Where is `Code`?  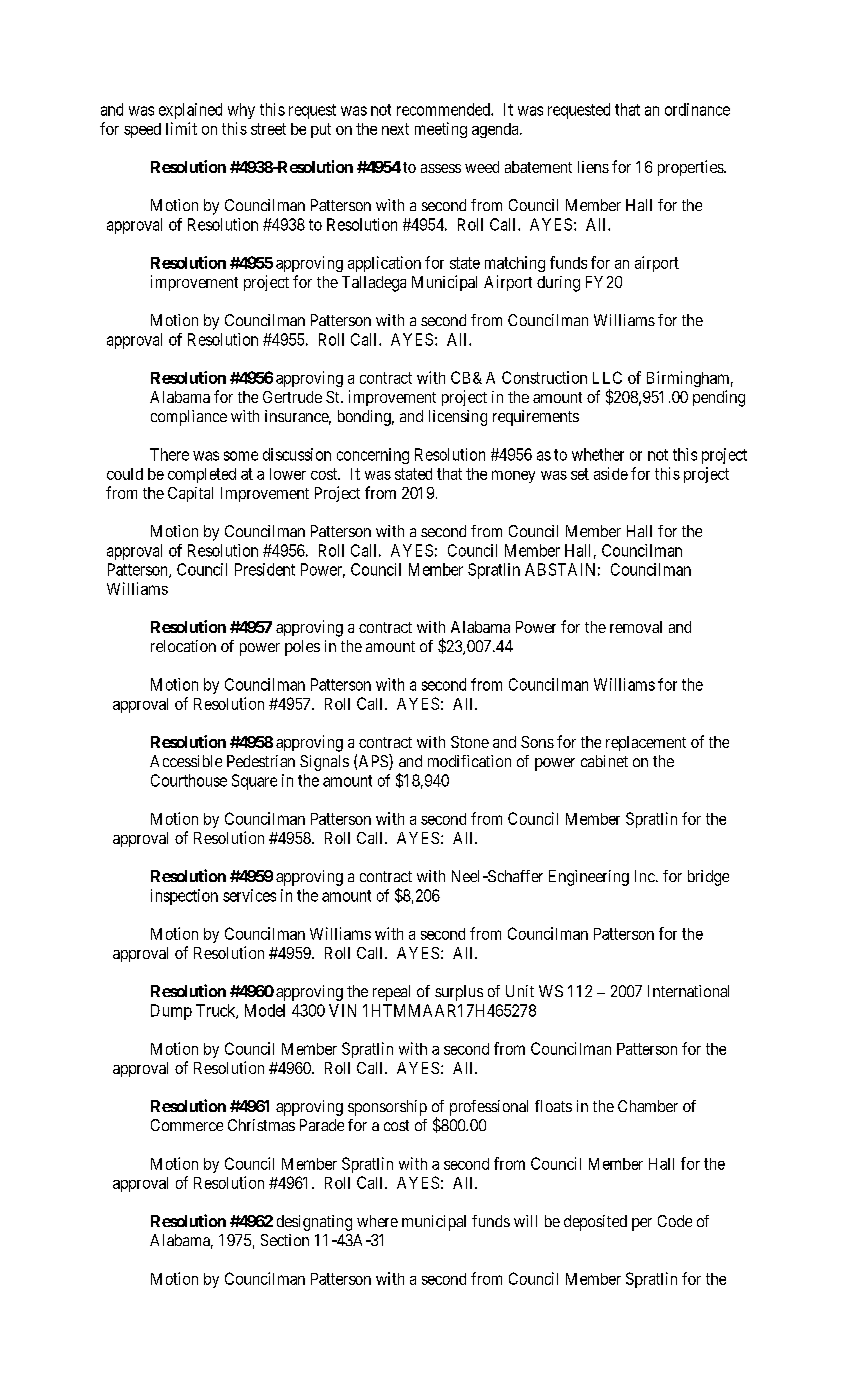 Code is located at coordinates (675, 1221).
